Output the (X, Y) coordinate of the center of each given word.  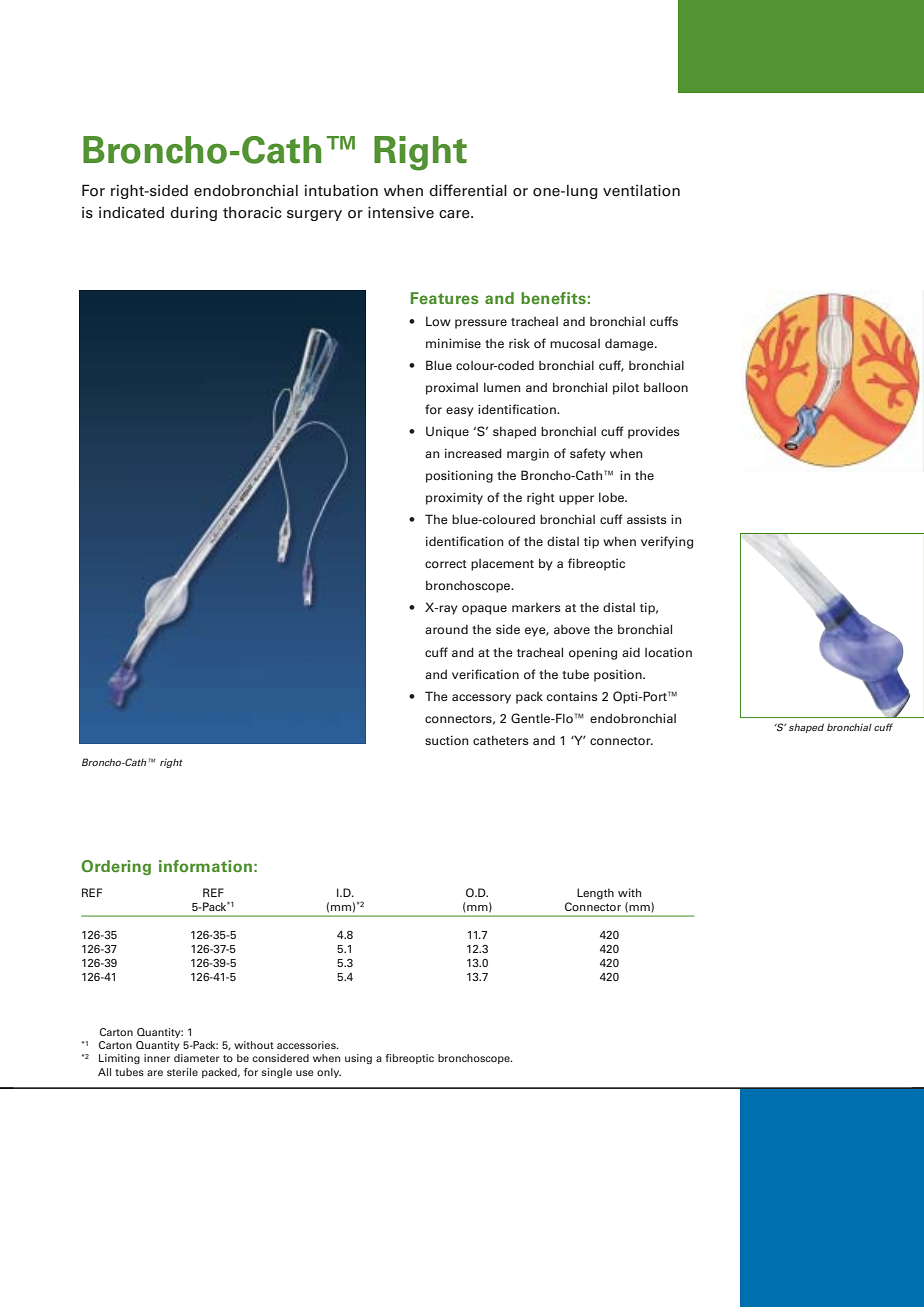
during (193, 214)
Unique (447, 432)
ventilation (641, 191)
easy (460, 412)
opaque (484, 610)
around (446, 629)
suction (447, 740)
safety (588, 454)
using (358, 1059)
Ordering (116, 867)
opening (593, 653)
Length (595, 894)
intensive (401, 213)
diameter (196, 1058)
